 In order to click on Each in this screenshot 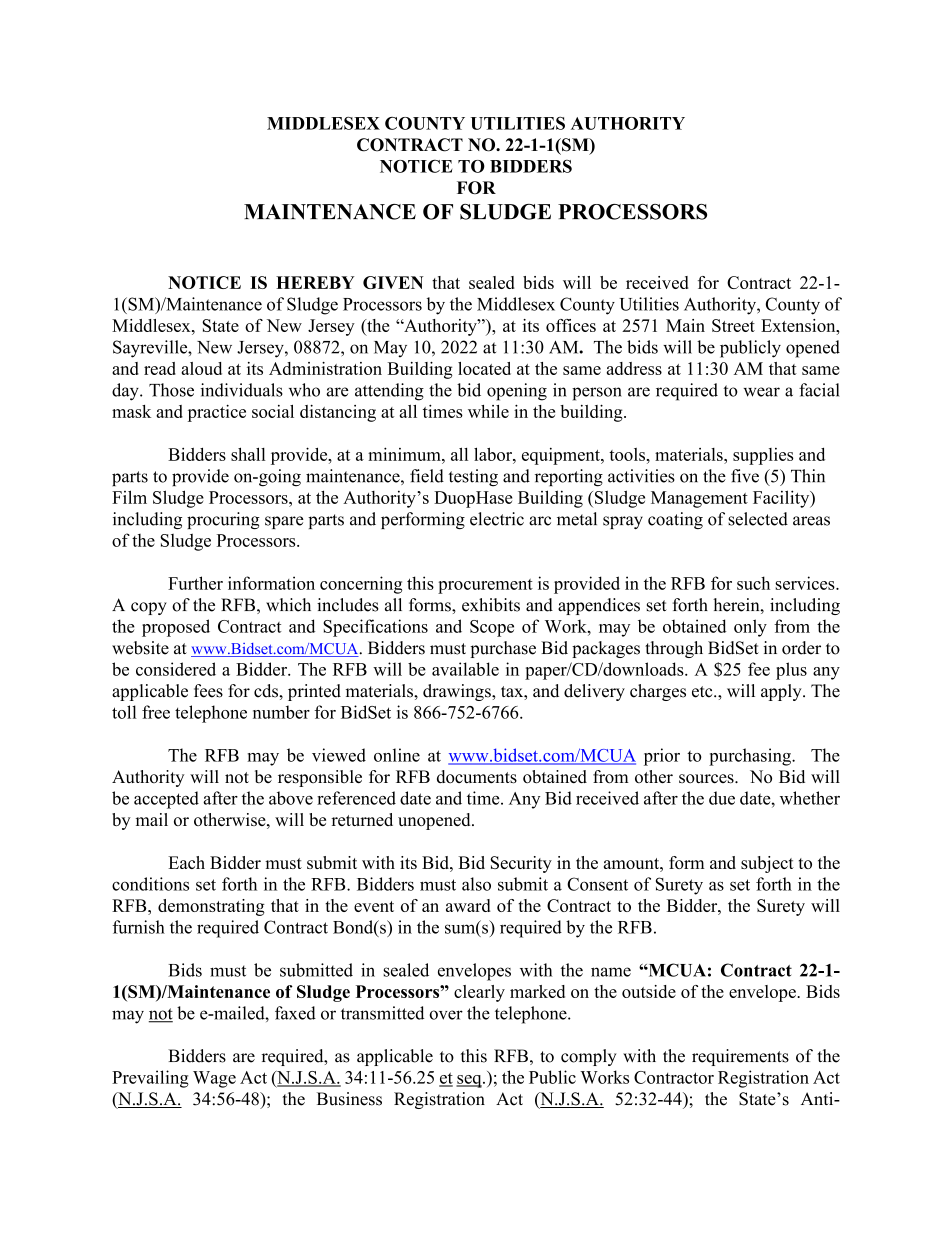, I will do `click(186, 862)`.
